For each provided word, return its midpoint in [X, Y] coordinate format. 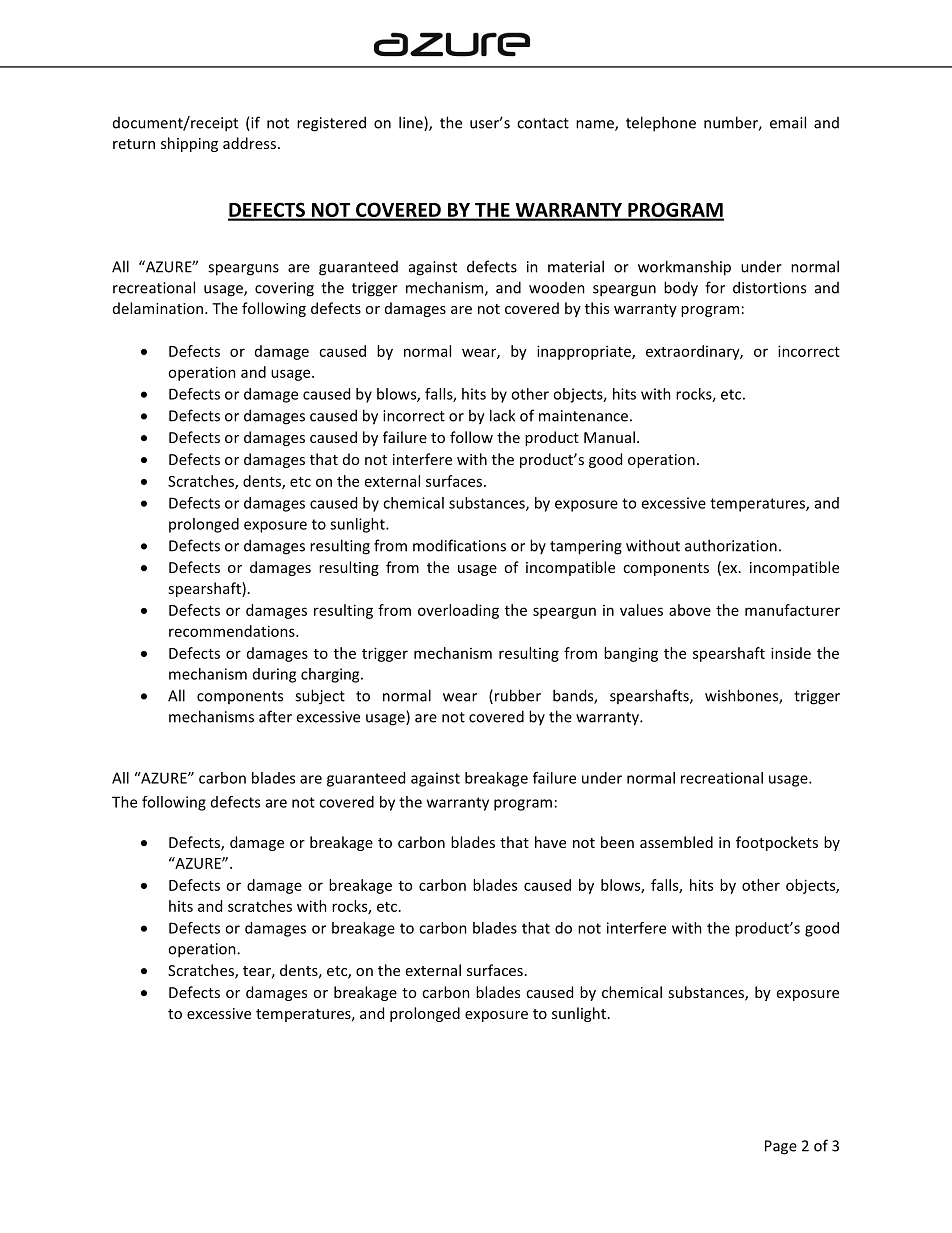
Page [781, 1147]
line [412, 123]
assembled [676, 842]
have [550, 842]
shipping [189, 144]
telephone [661, 124]
